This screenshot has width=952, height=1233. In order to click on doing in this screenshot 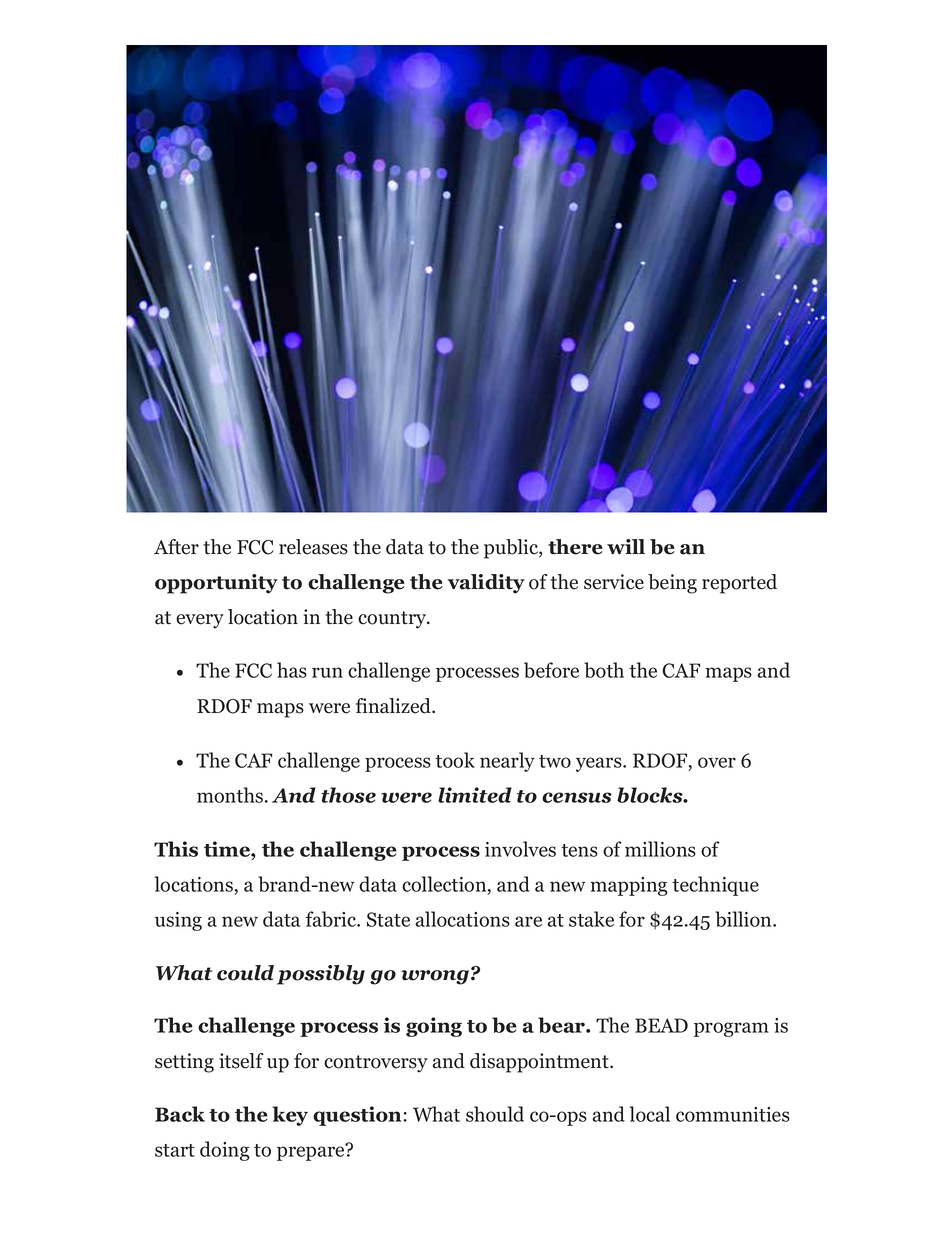, I will do `click(225, 1151)`.
